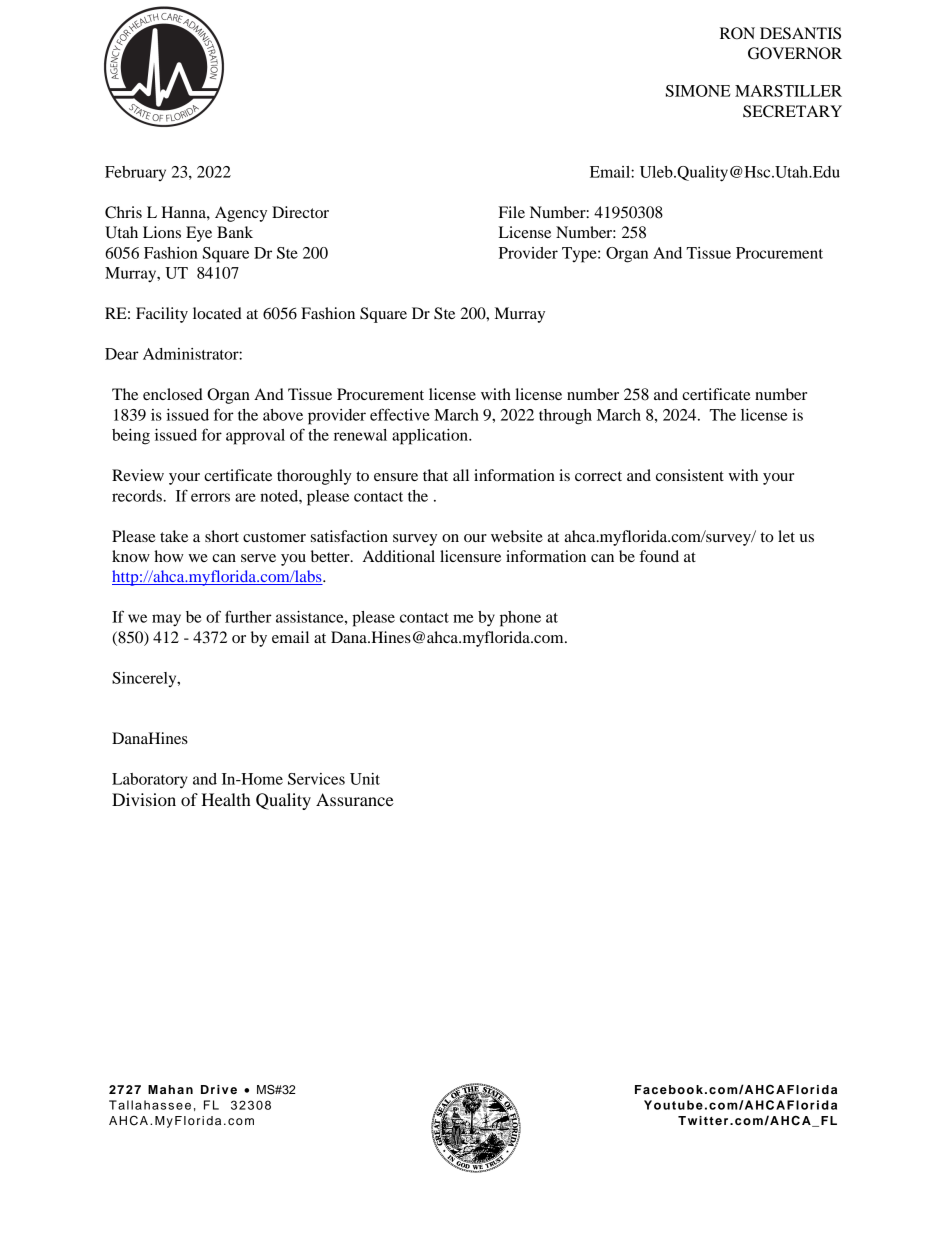 The height and width of the screenshot is (1233, 952). What do you see at coordinates (399, 556) in the screenshot?
I see `Additional` at bounding box center [399, 556].
